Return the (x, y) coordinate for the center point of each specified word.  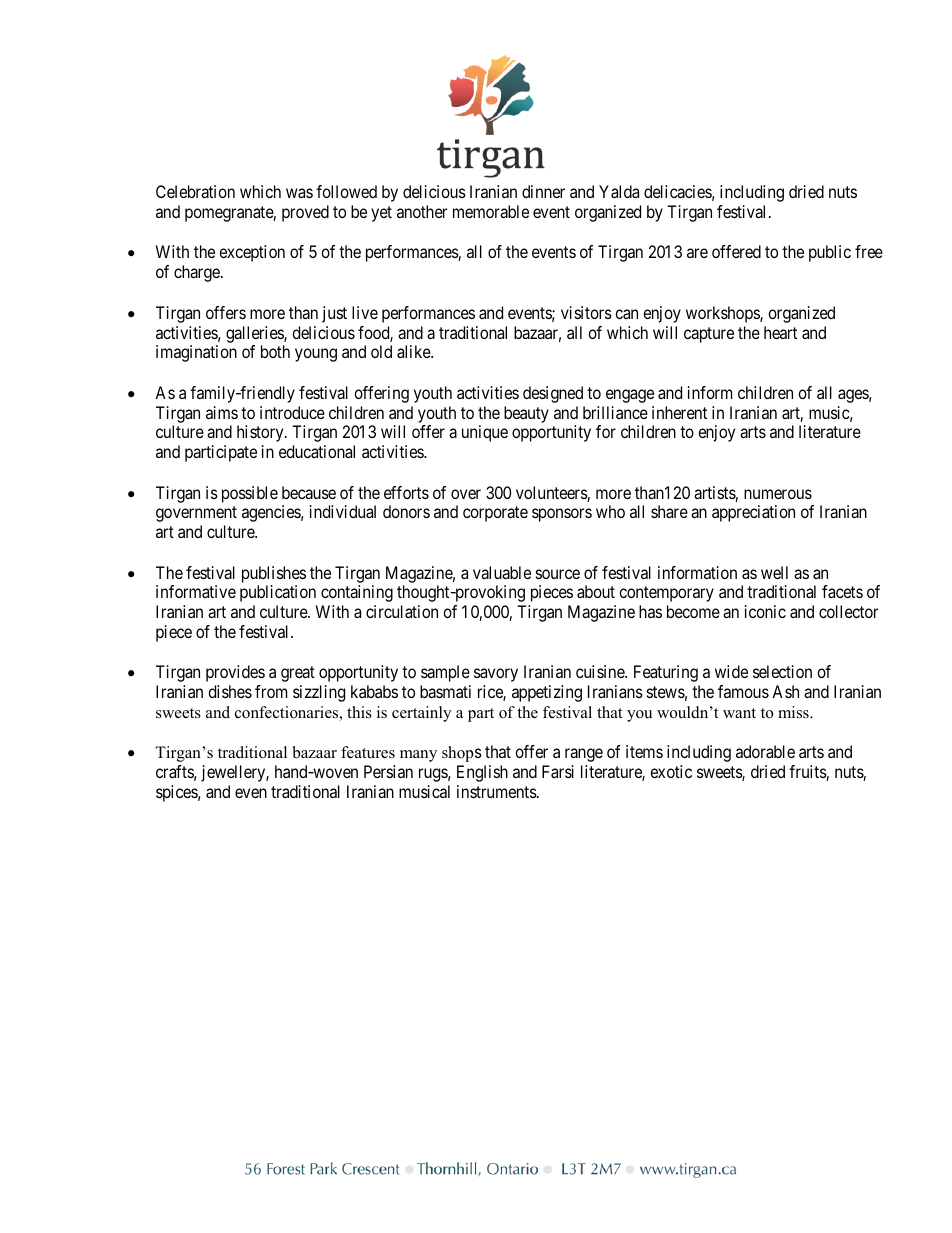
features (368, 752)
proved (305, 213)
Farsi (558, 771)
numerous (778, 494)
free (869, 251)
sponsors (562, 515)
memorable (491, 211)
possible (250, 494)
